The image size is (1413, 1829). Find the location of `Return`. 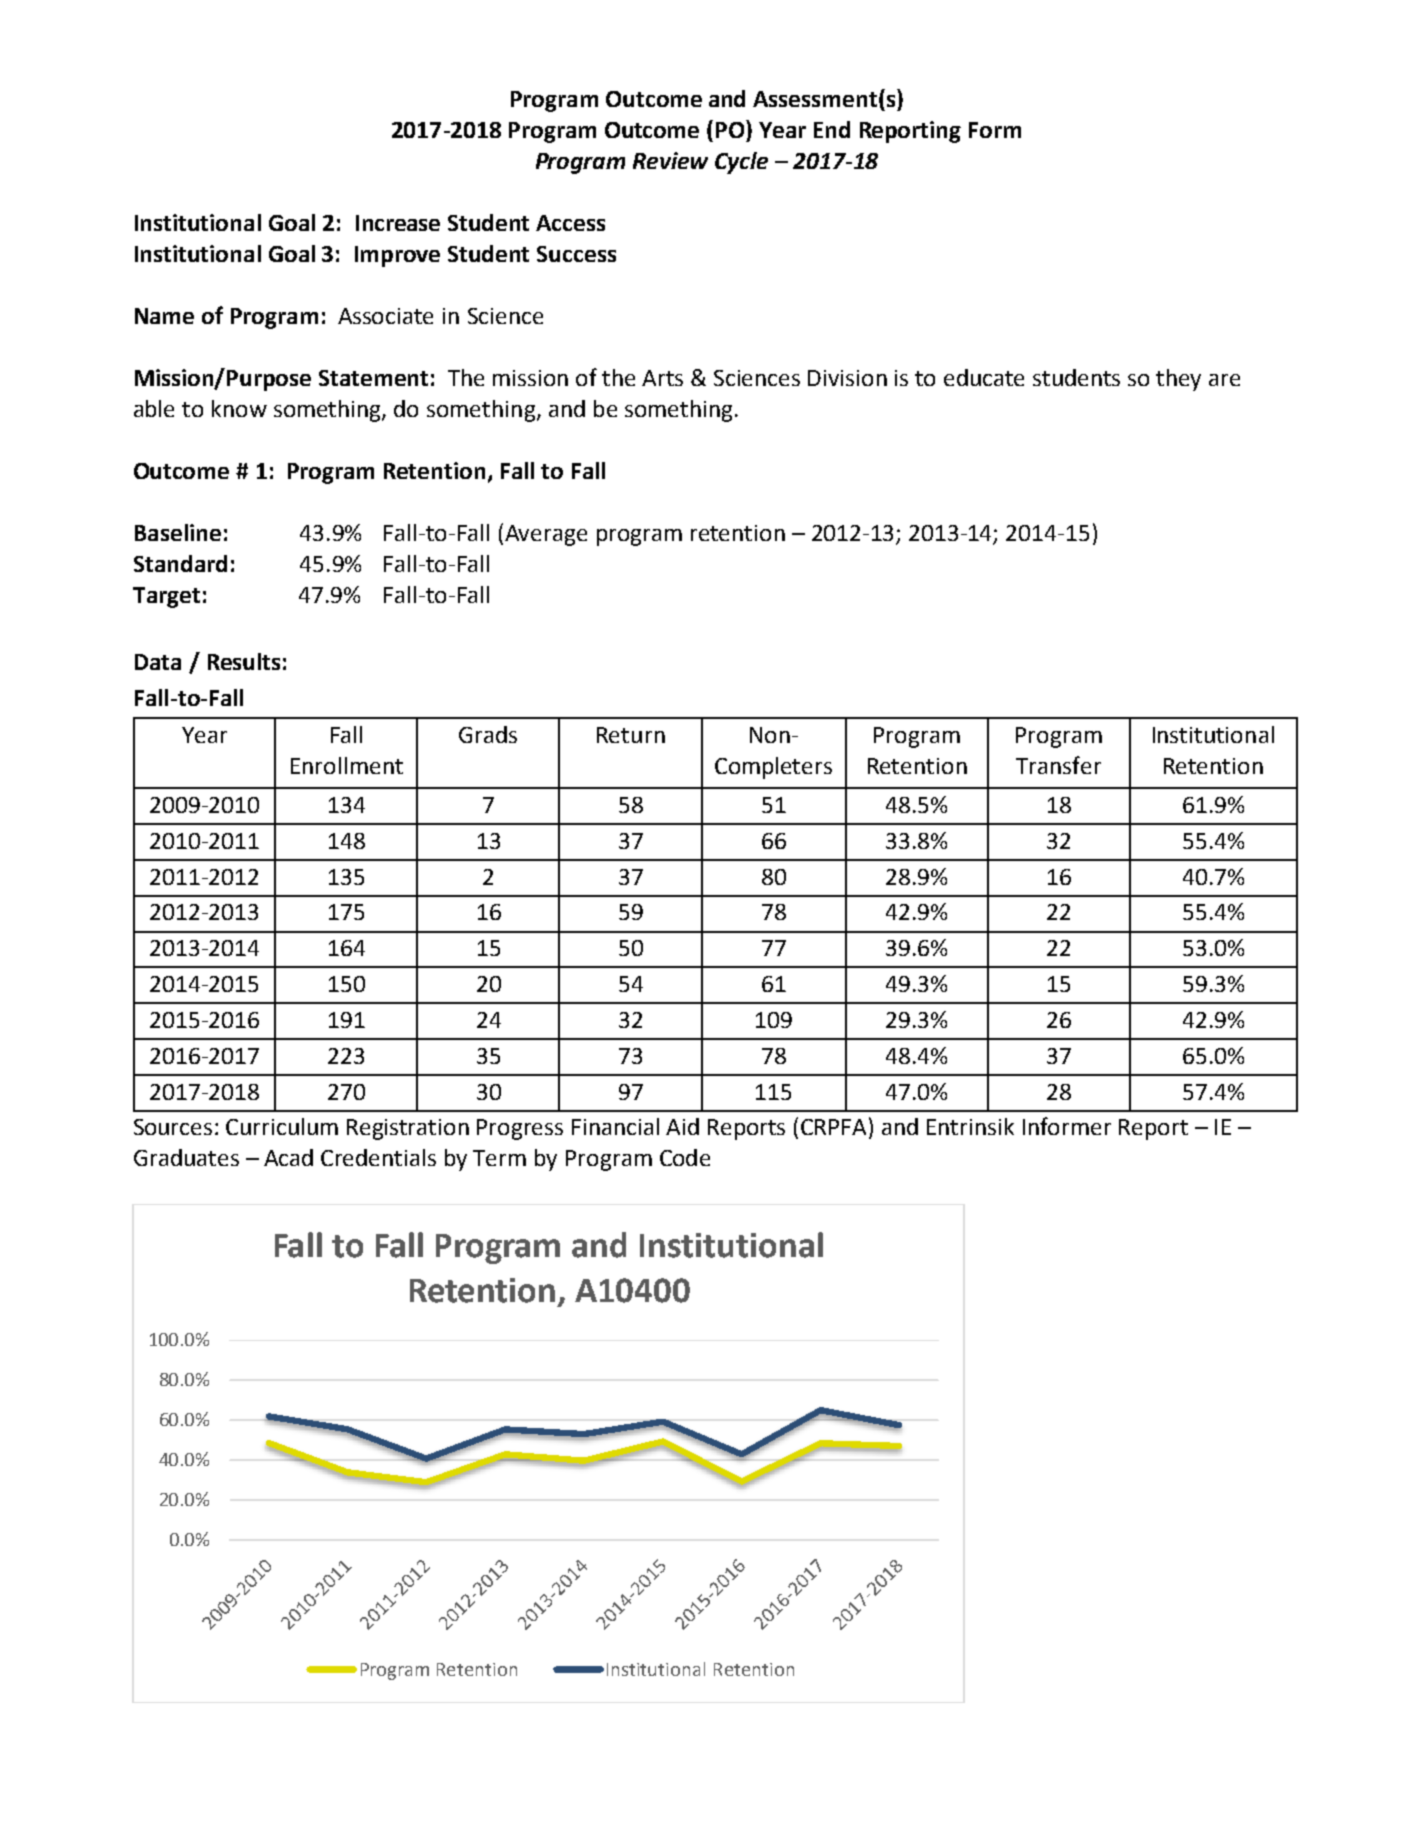

Return is located at coordinates (631, 735).
